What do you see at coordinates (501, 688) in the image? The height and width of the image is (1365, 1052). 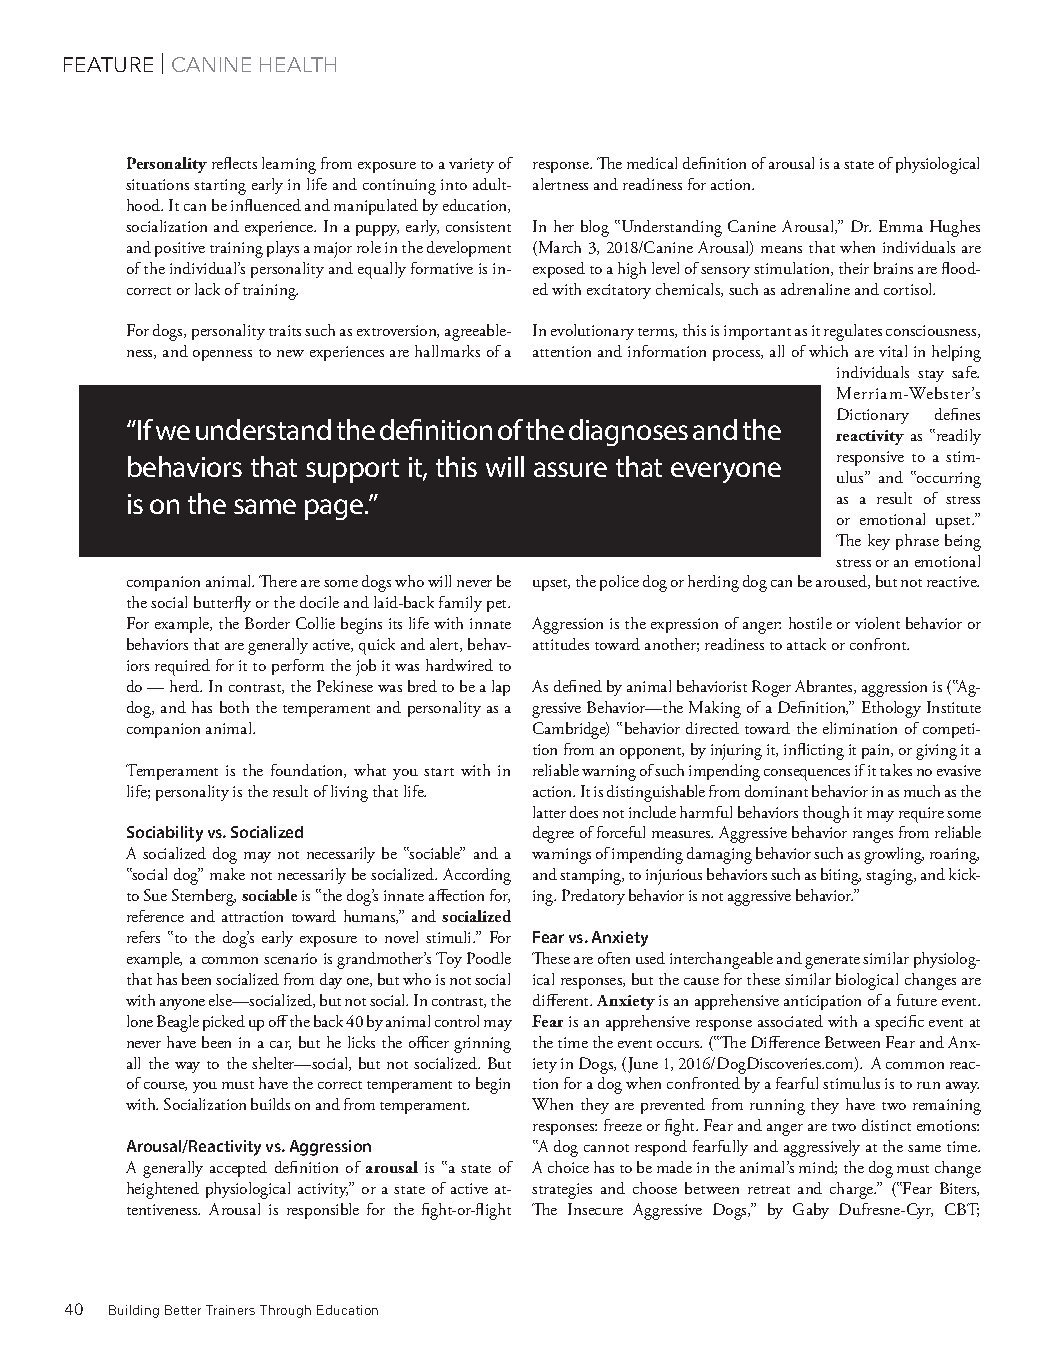 I see `lap` at bounding box center [501, 688].
